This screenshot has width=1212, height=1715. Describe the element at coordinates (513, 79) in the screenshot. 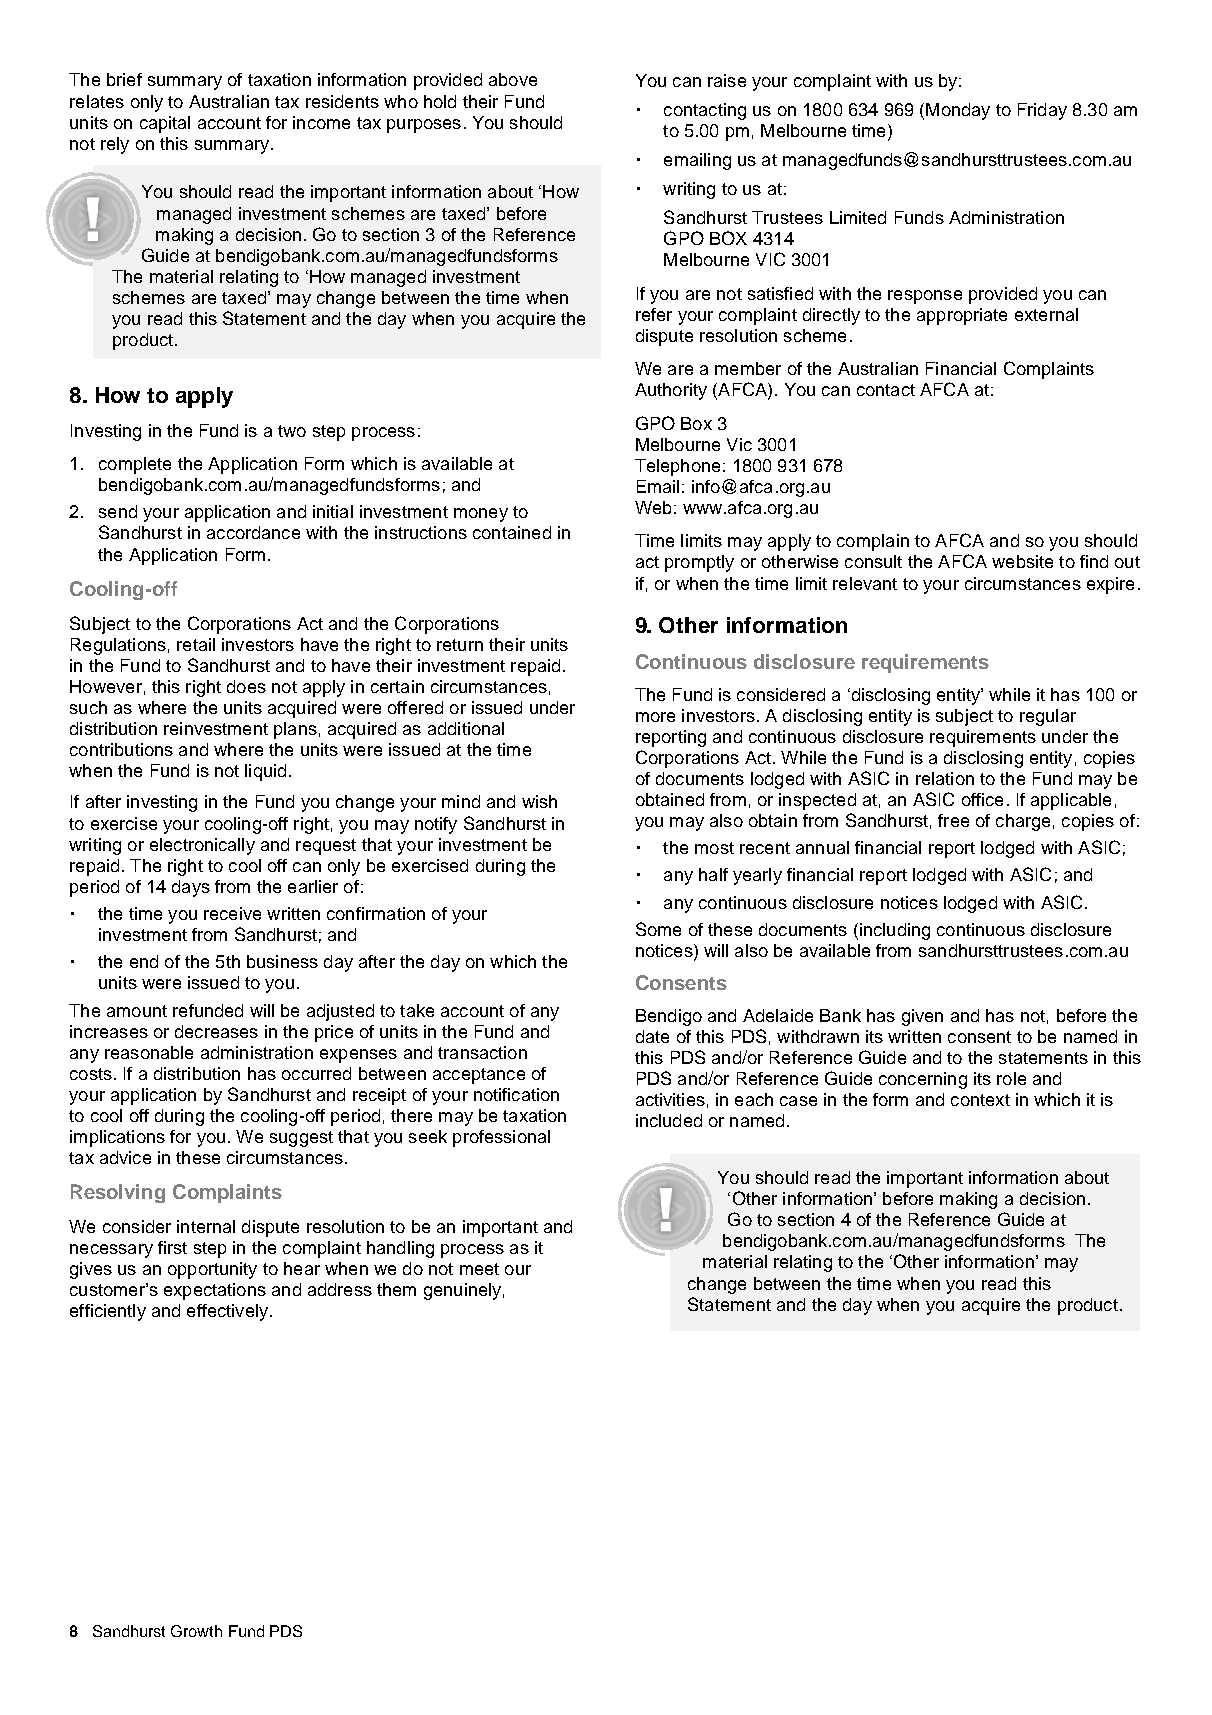

I see `above` at that location.
